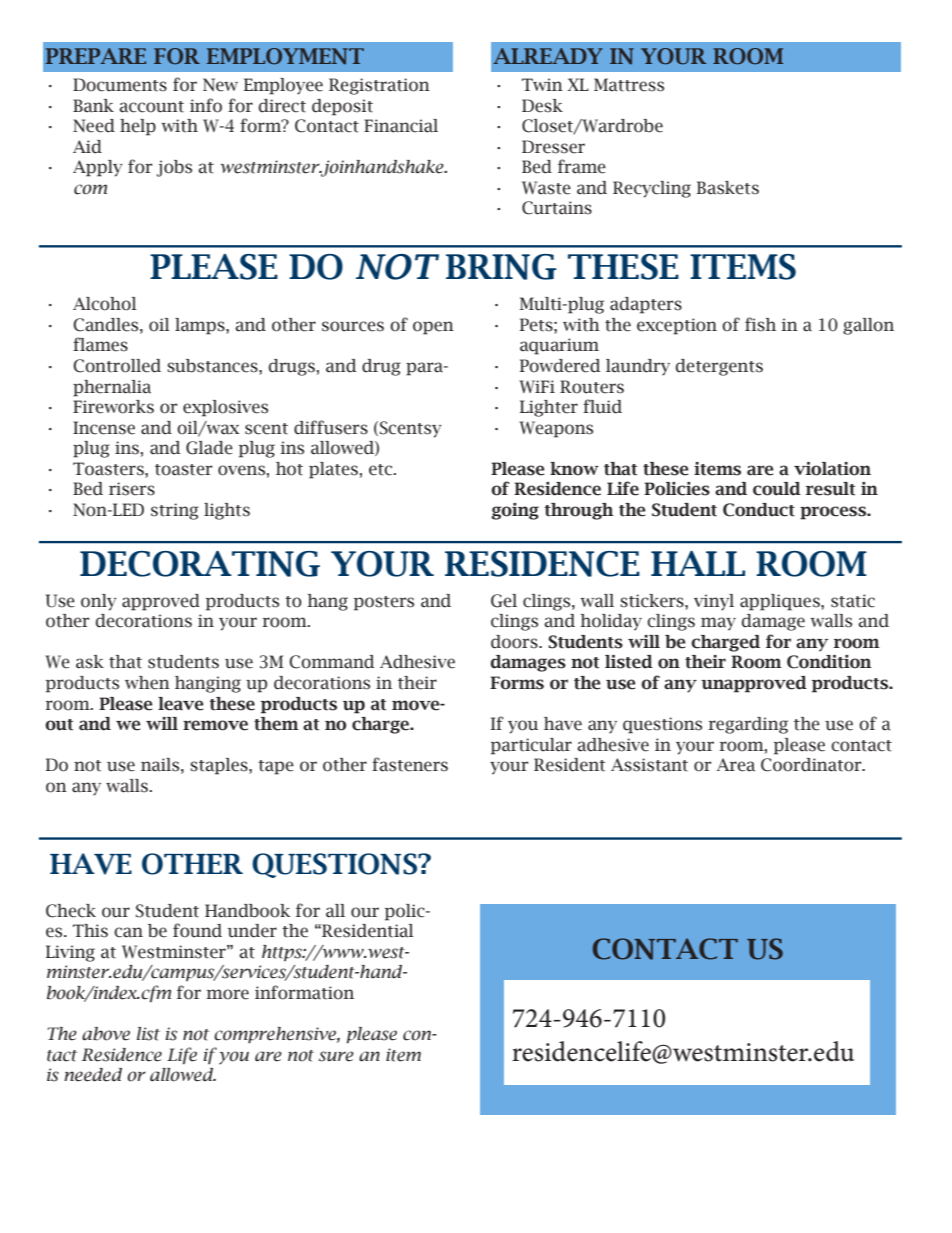 The image size is (952, 1233). I want to click on Fireworks, so click(113, 407).
